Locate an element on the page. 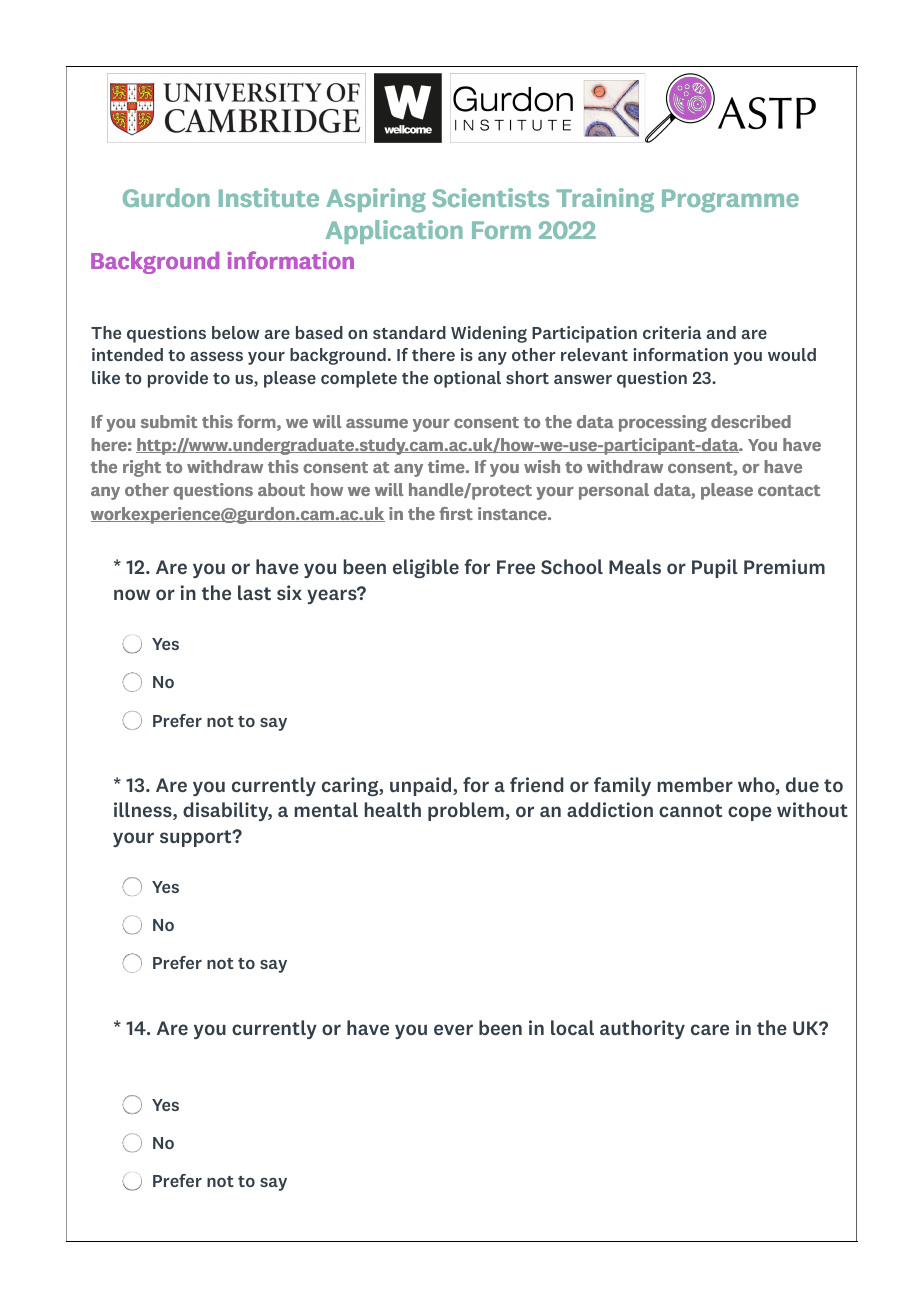  illness is located at coordinates (144, 811).
